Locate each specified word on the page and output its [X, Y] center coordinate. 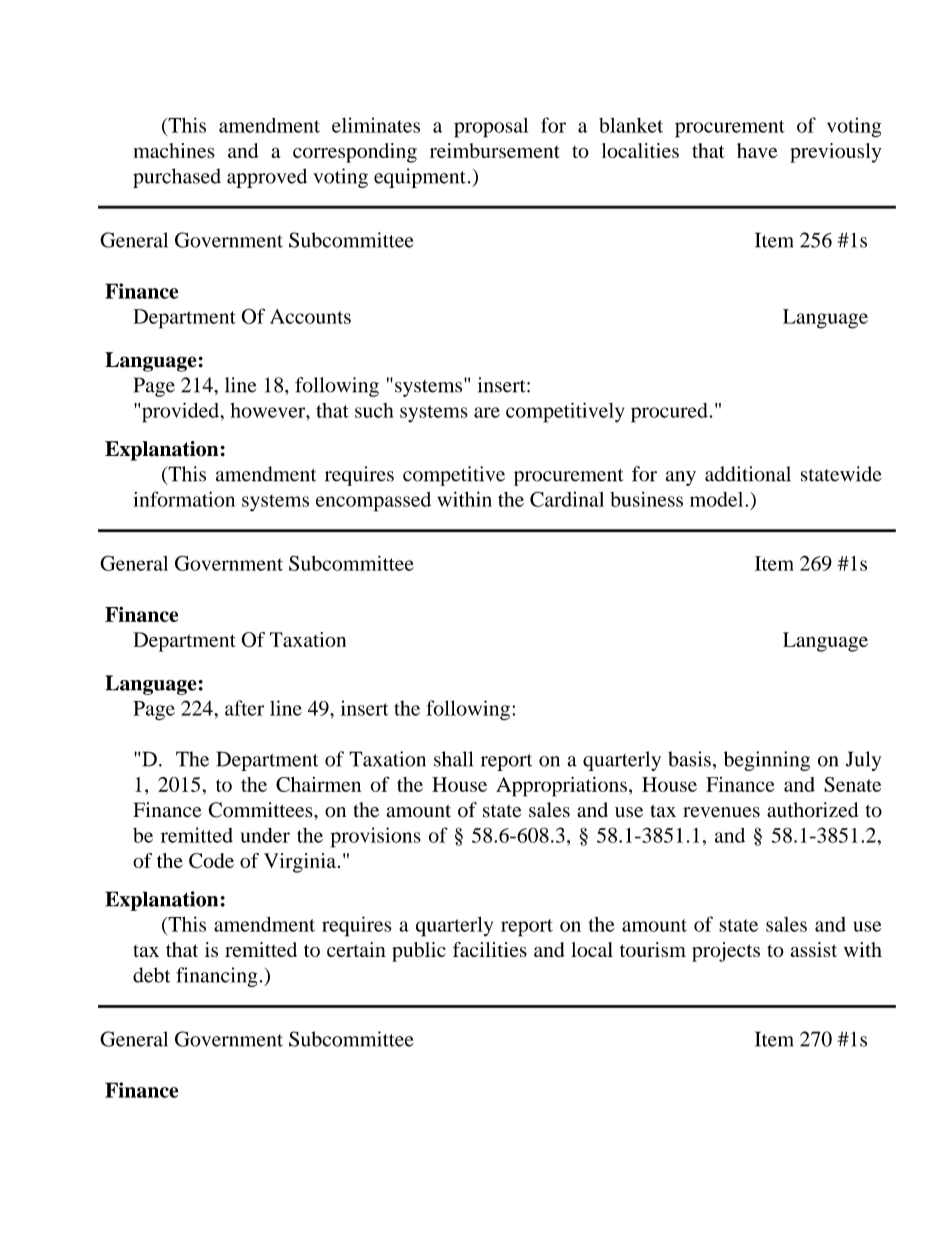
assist [814, 949]
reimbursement [495, 150]
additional [748, 474]
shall [453, 759]
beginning [767, 761]
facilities [490, 949]
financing [216, 977]
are [487, 412]
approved [267, 178]
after [244, 708]
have [757, 150]
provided [181, 412]
